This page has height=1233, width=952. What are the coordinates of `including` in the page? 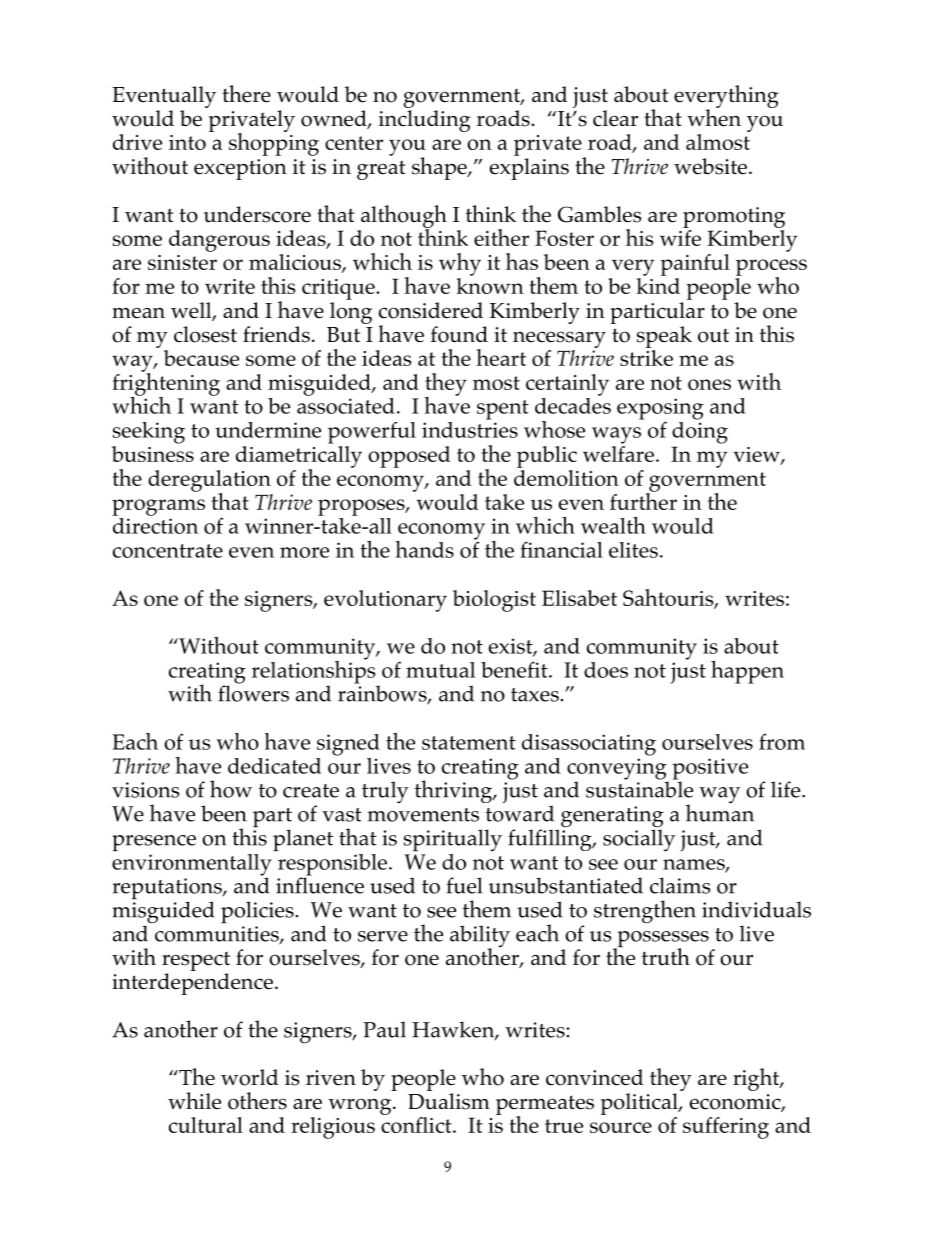 It's located at (424, 121).
